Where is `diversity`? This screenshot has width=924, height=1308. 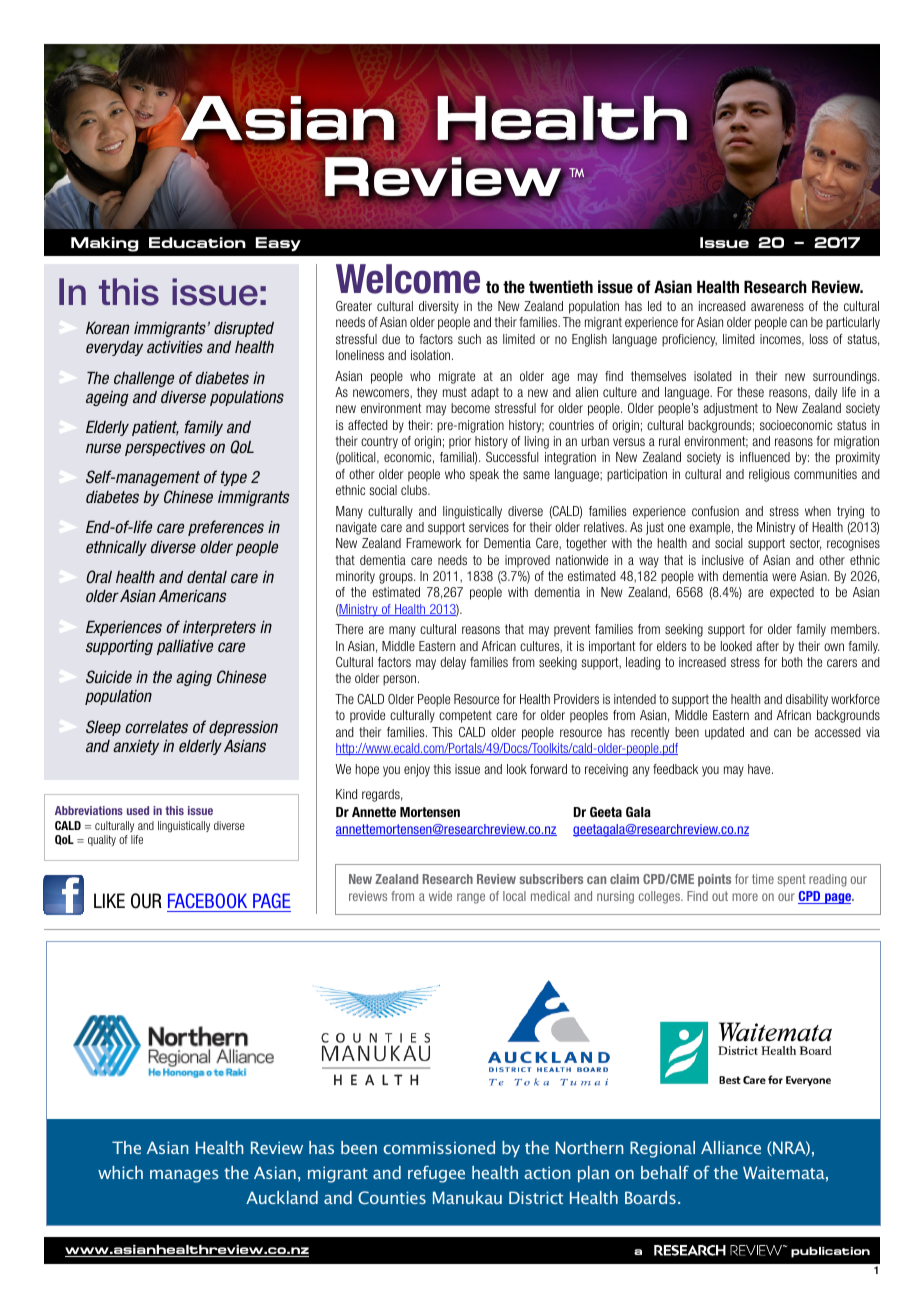 diversity is located at coordinates (439, 307).
